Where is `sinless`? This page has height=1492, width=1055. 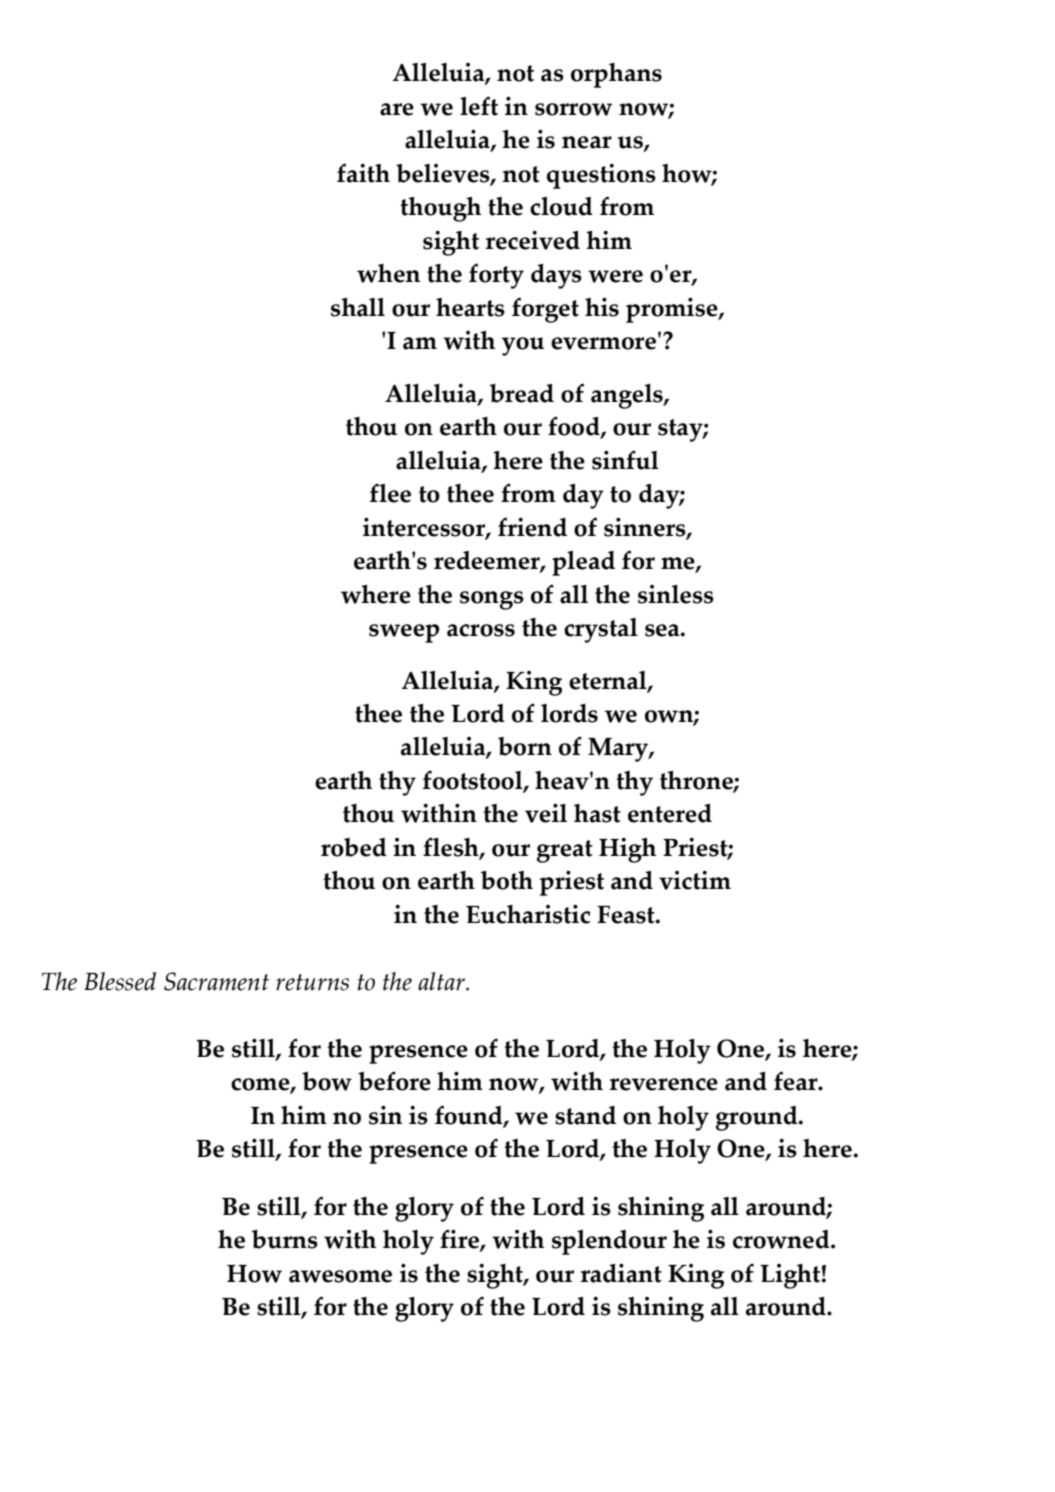
sinless is located at coordinates (676, 594).
